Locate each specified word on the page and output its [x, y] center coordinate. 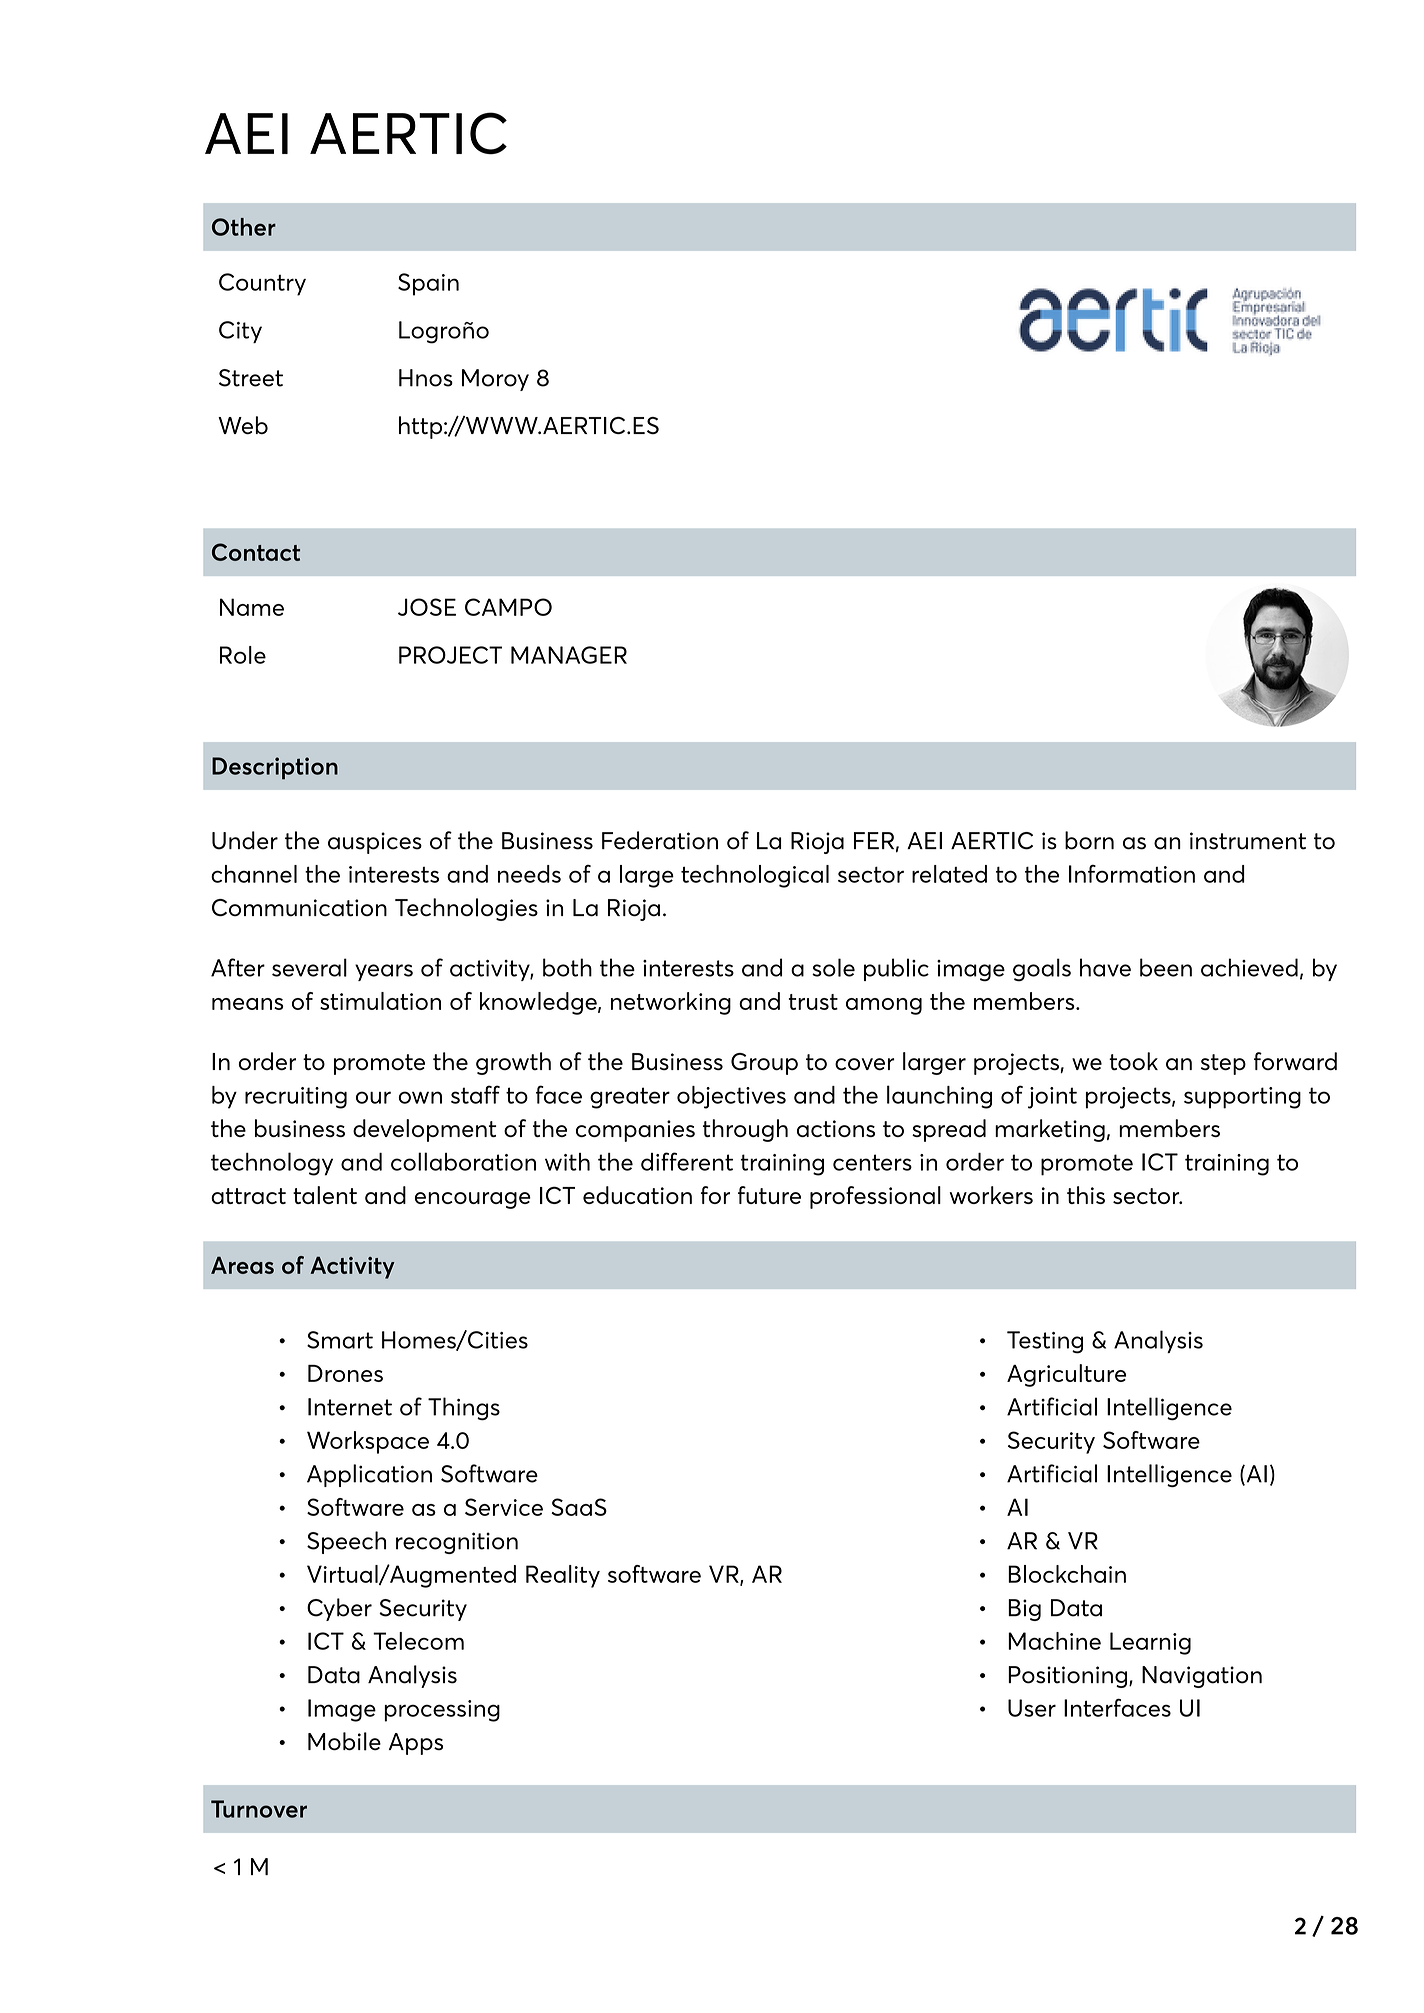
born [1089, 840]
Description [275, 768]
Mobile [344, 1741]
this [1086, 1195]
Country [262, 284]
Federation [660, 840]
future [769, 1195]
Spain [428, 284]
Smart [340, 1340]
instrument [1248, 841]
